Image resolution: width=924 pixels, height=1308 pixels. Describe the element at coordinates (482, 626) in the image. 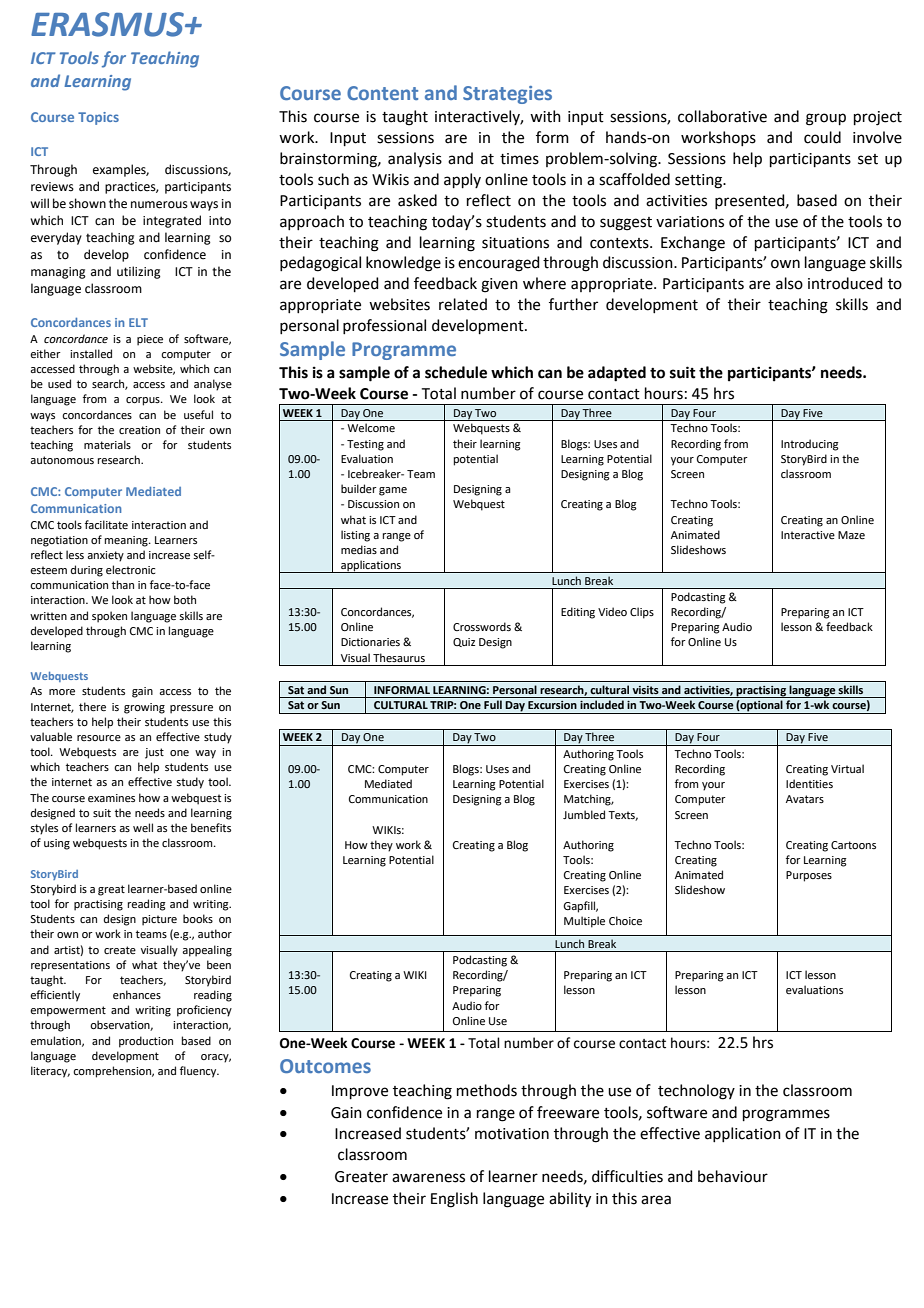

I see `Crosswords` at that location.
